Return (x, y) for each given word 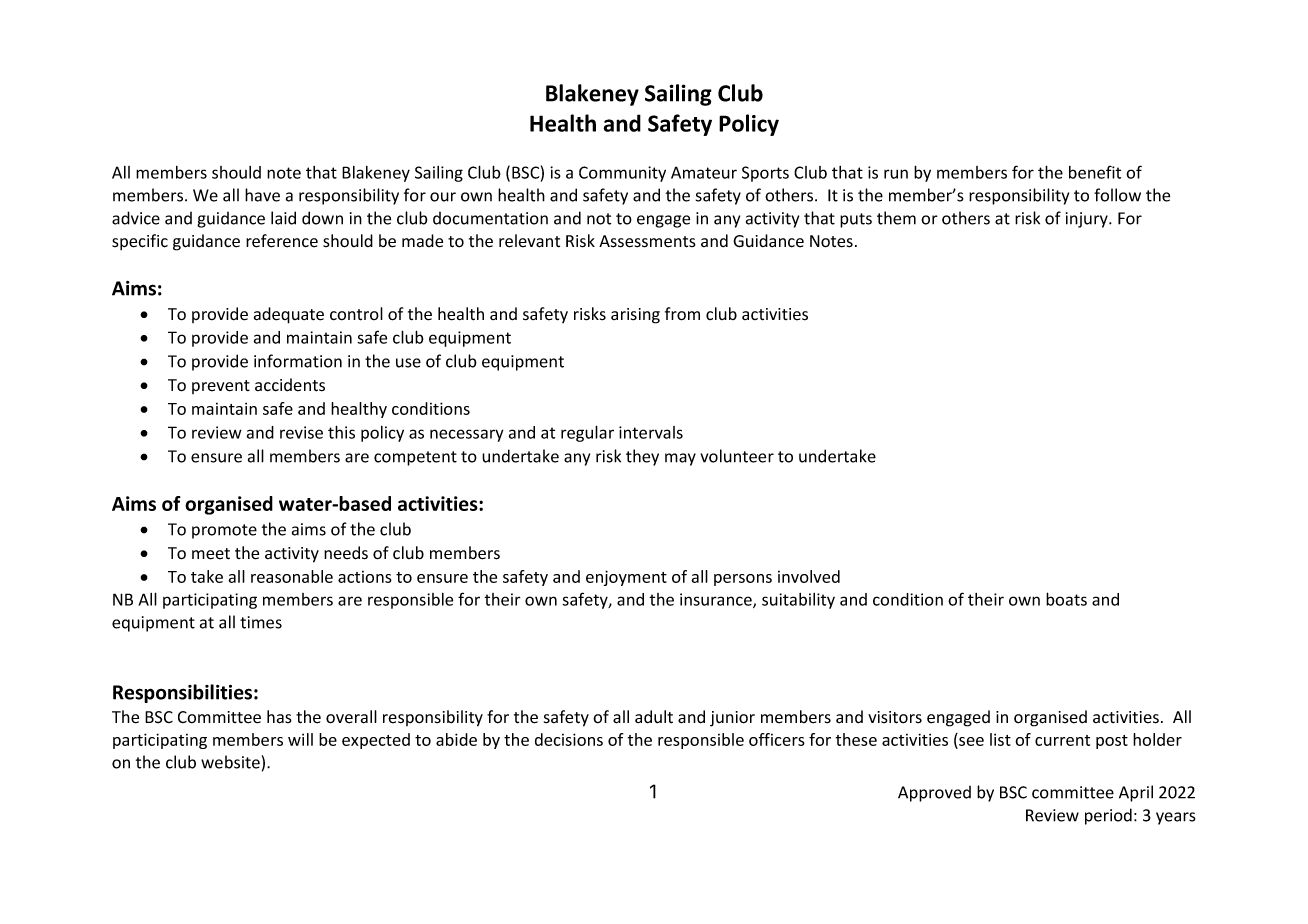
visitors (895, 717)
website (230, 762)
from (682, 314)
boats (1066, 599)
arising (635, 316)
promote (224, 531)
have (262, 195)
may (680, 459)
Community (622, 174)
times (261, 622)
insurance (717, 600)
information (298, 361)
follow (1117, 195)
